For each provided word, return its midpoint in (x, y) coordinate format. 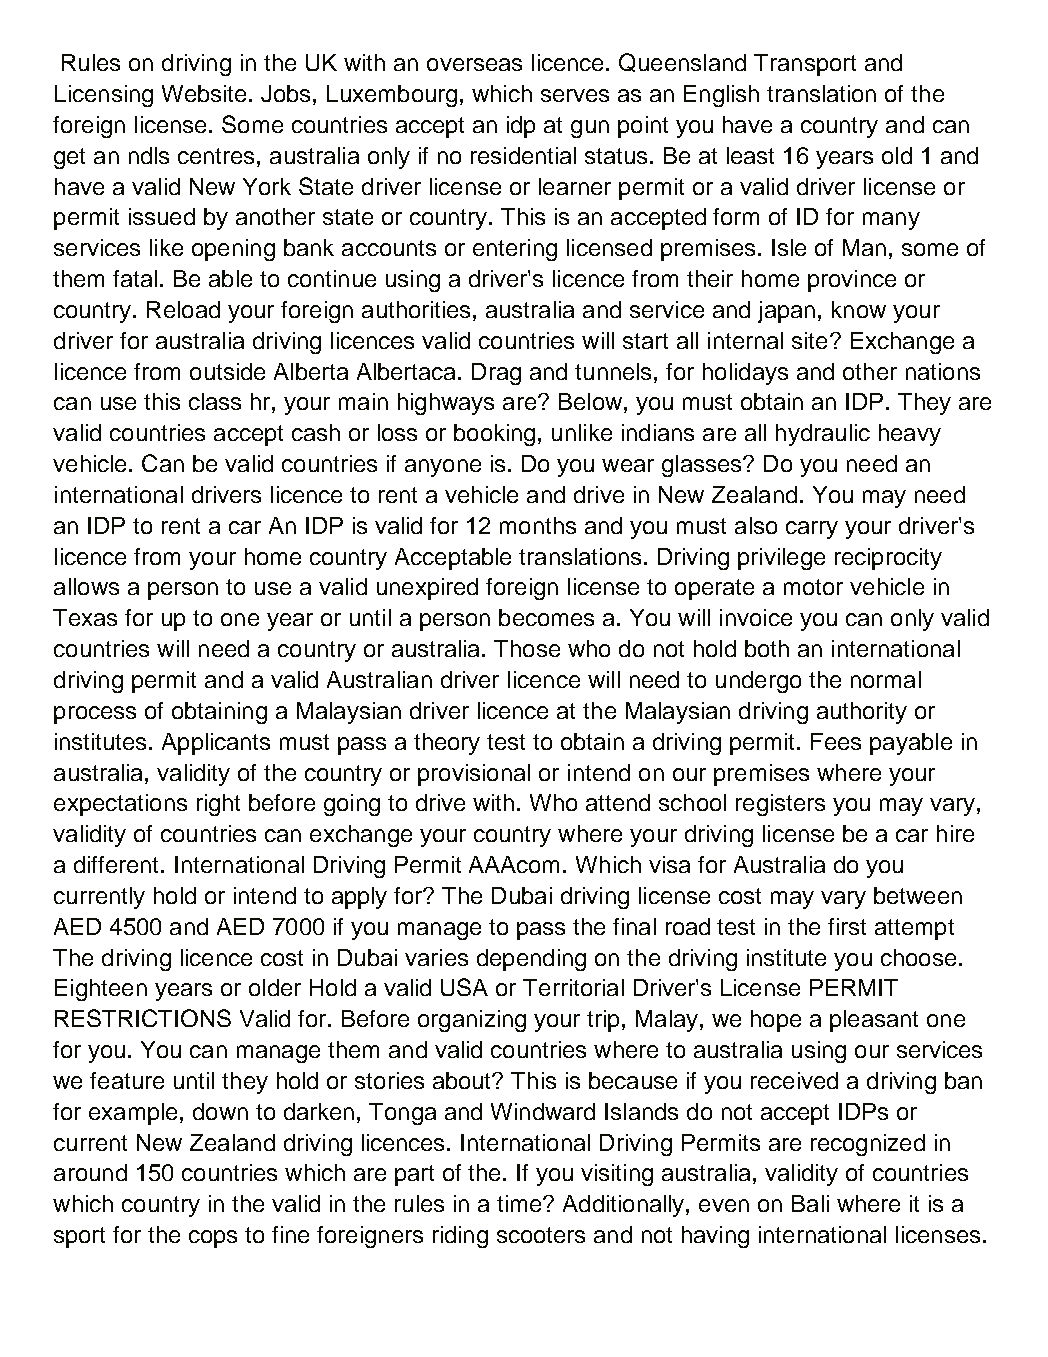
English (721, 96)
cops (213, 1239)
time (520, 1203)
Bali (810, 1203)
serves (575, 95)
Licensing (104, 96)
